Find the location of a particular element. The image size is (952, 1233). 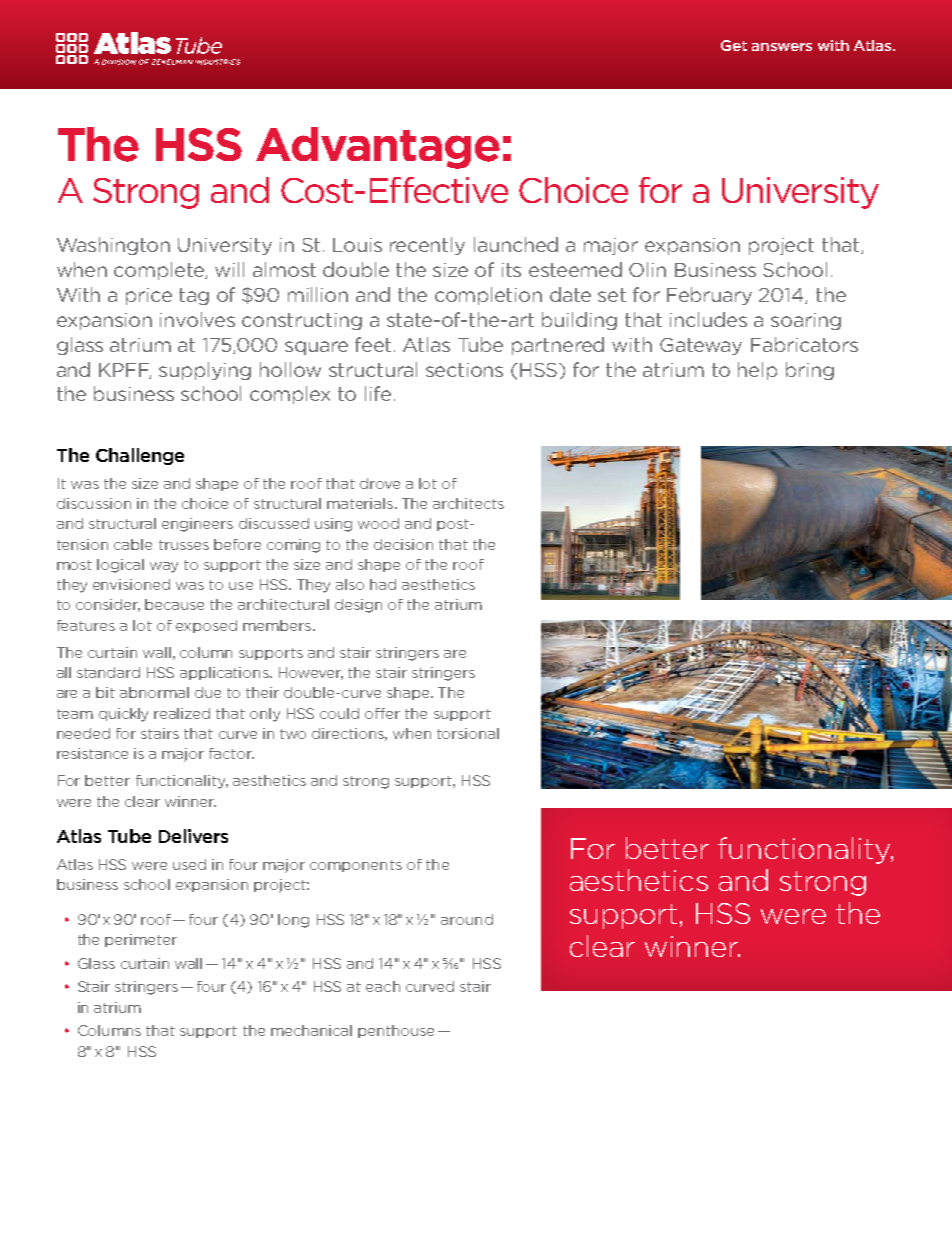

price is located at coordinates (149, 296).
